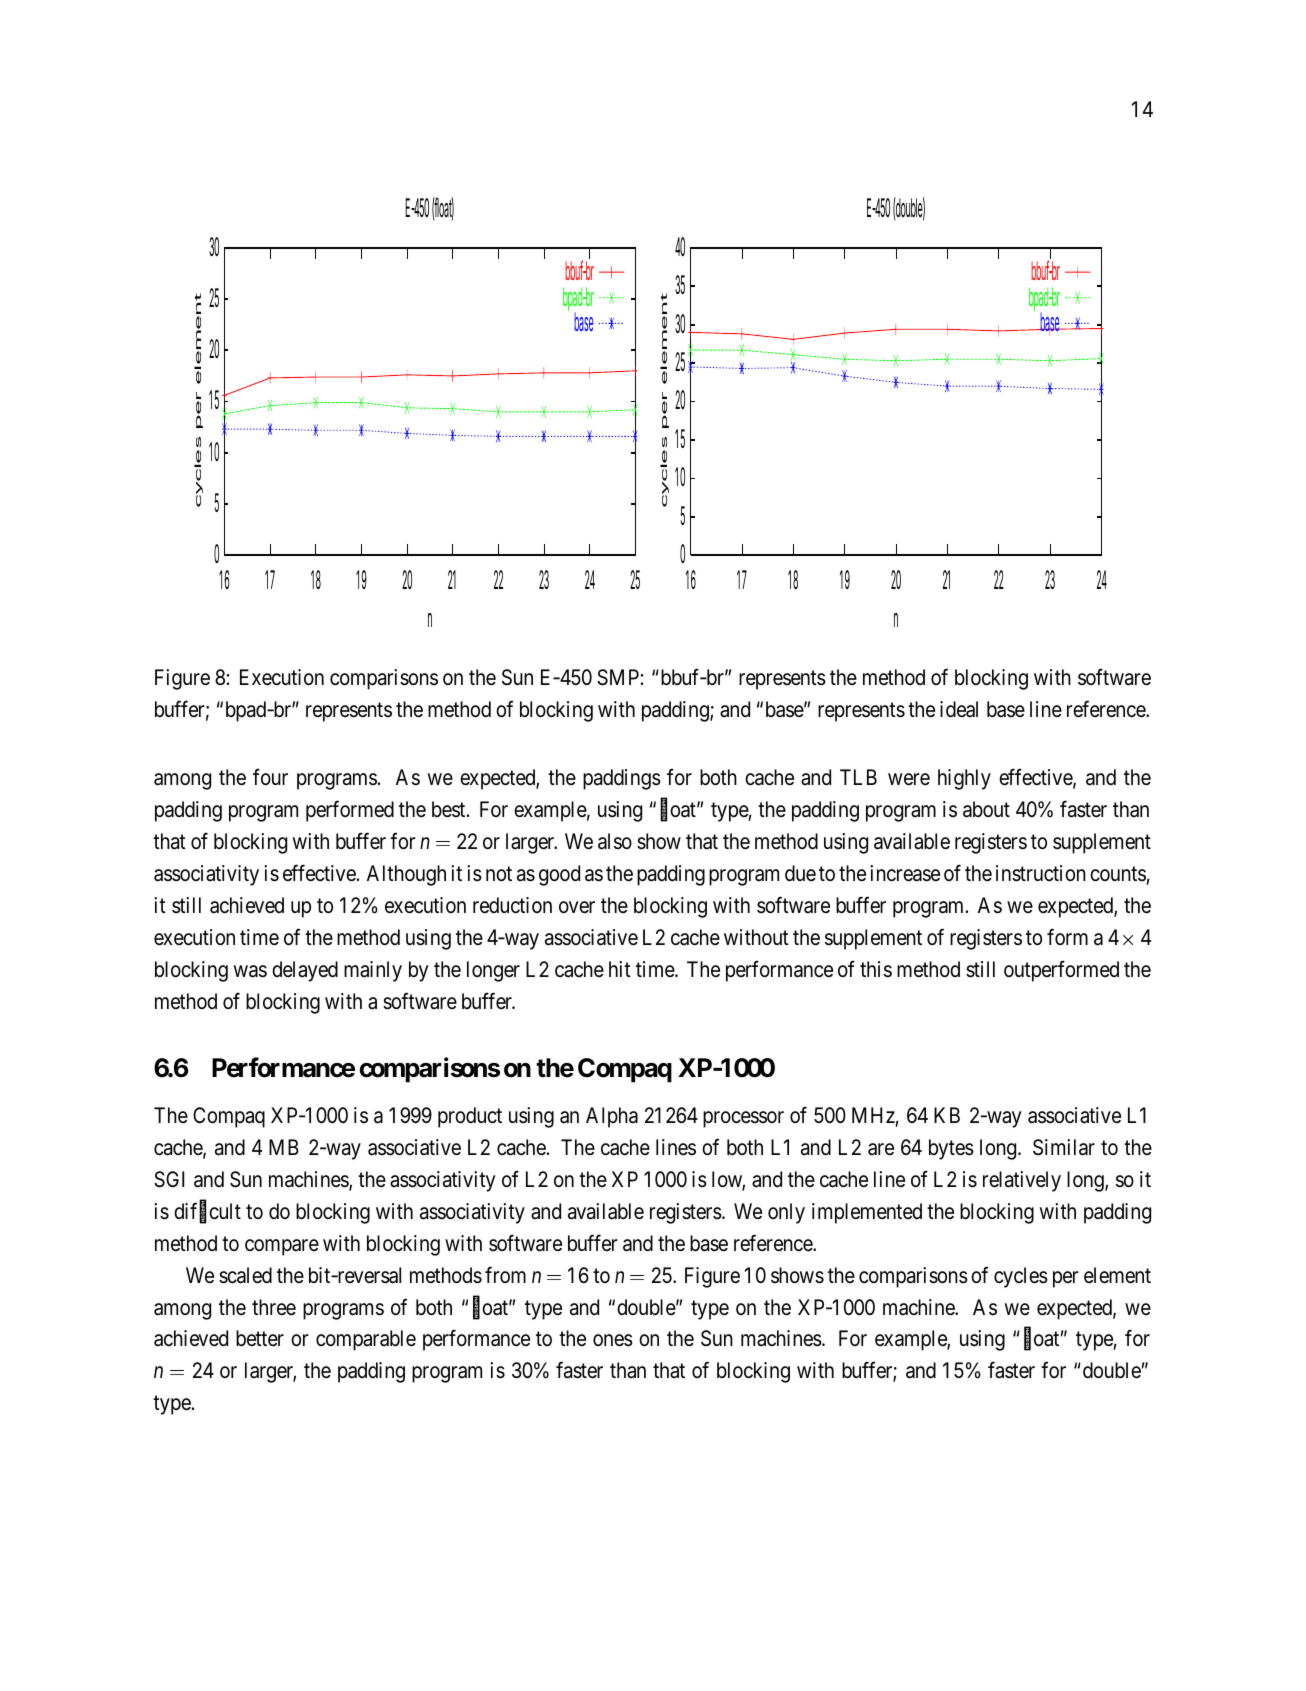  I want to click on ideal, so click(959, 709).
